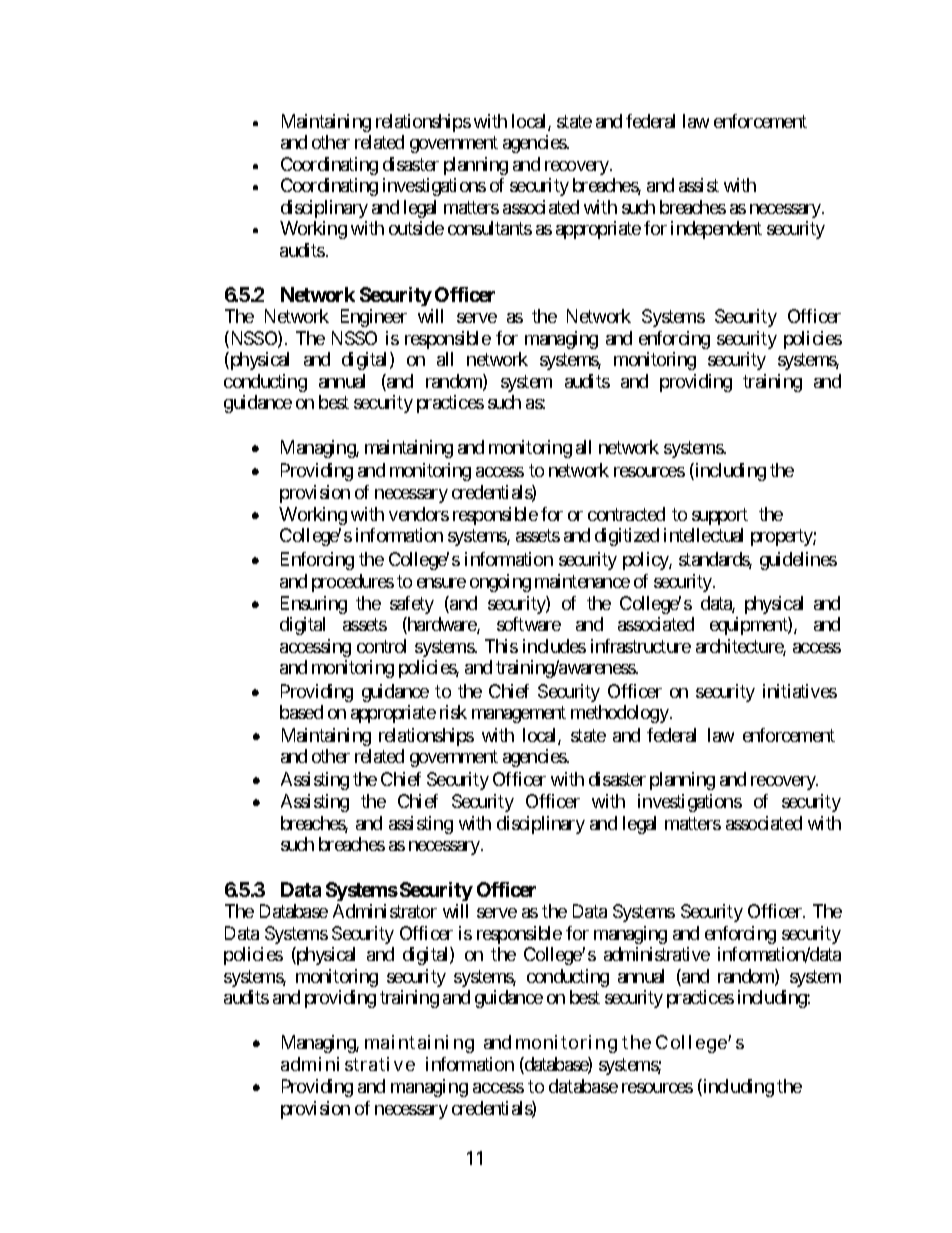  I want to click on procedures, so click(353, 583).
